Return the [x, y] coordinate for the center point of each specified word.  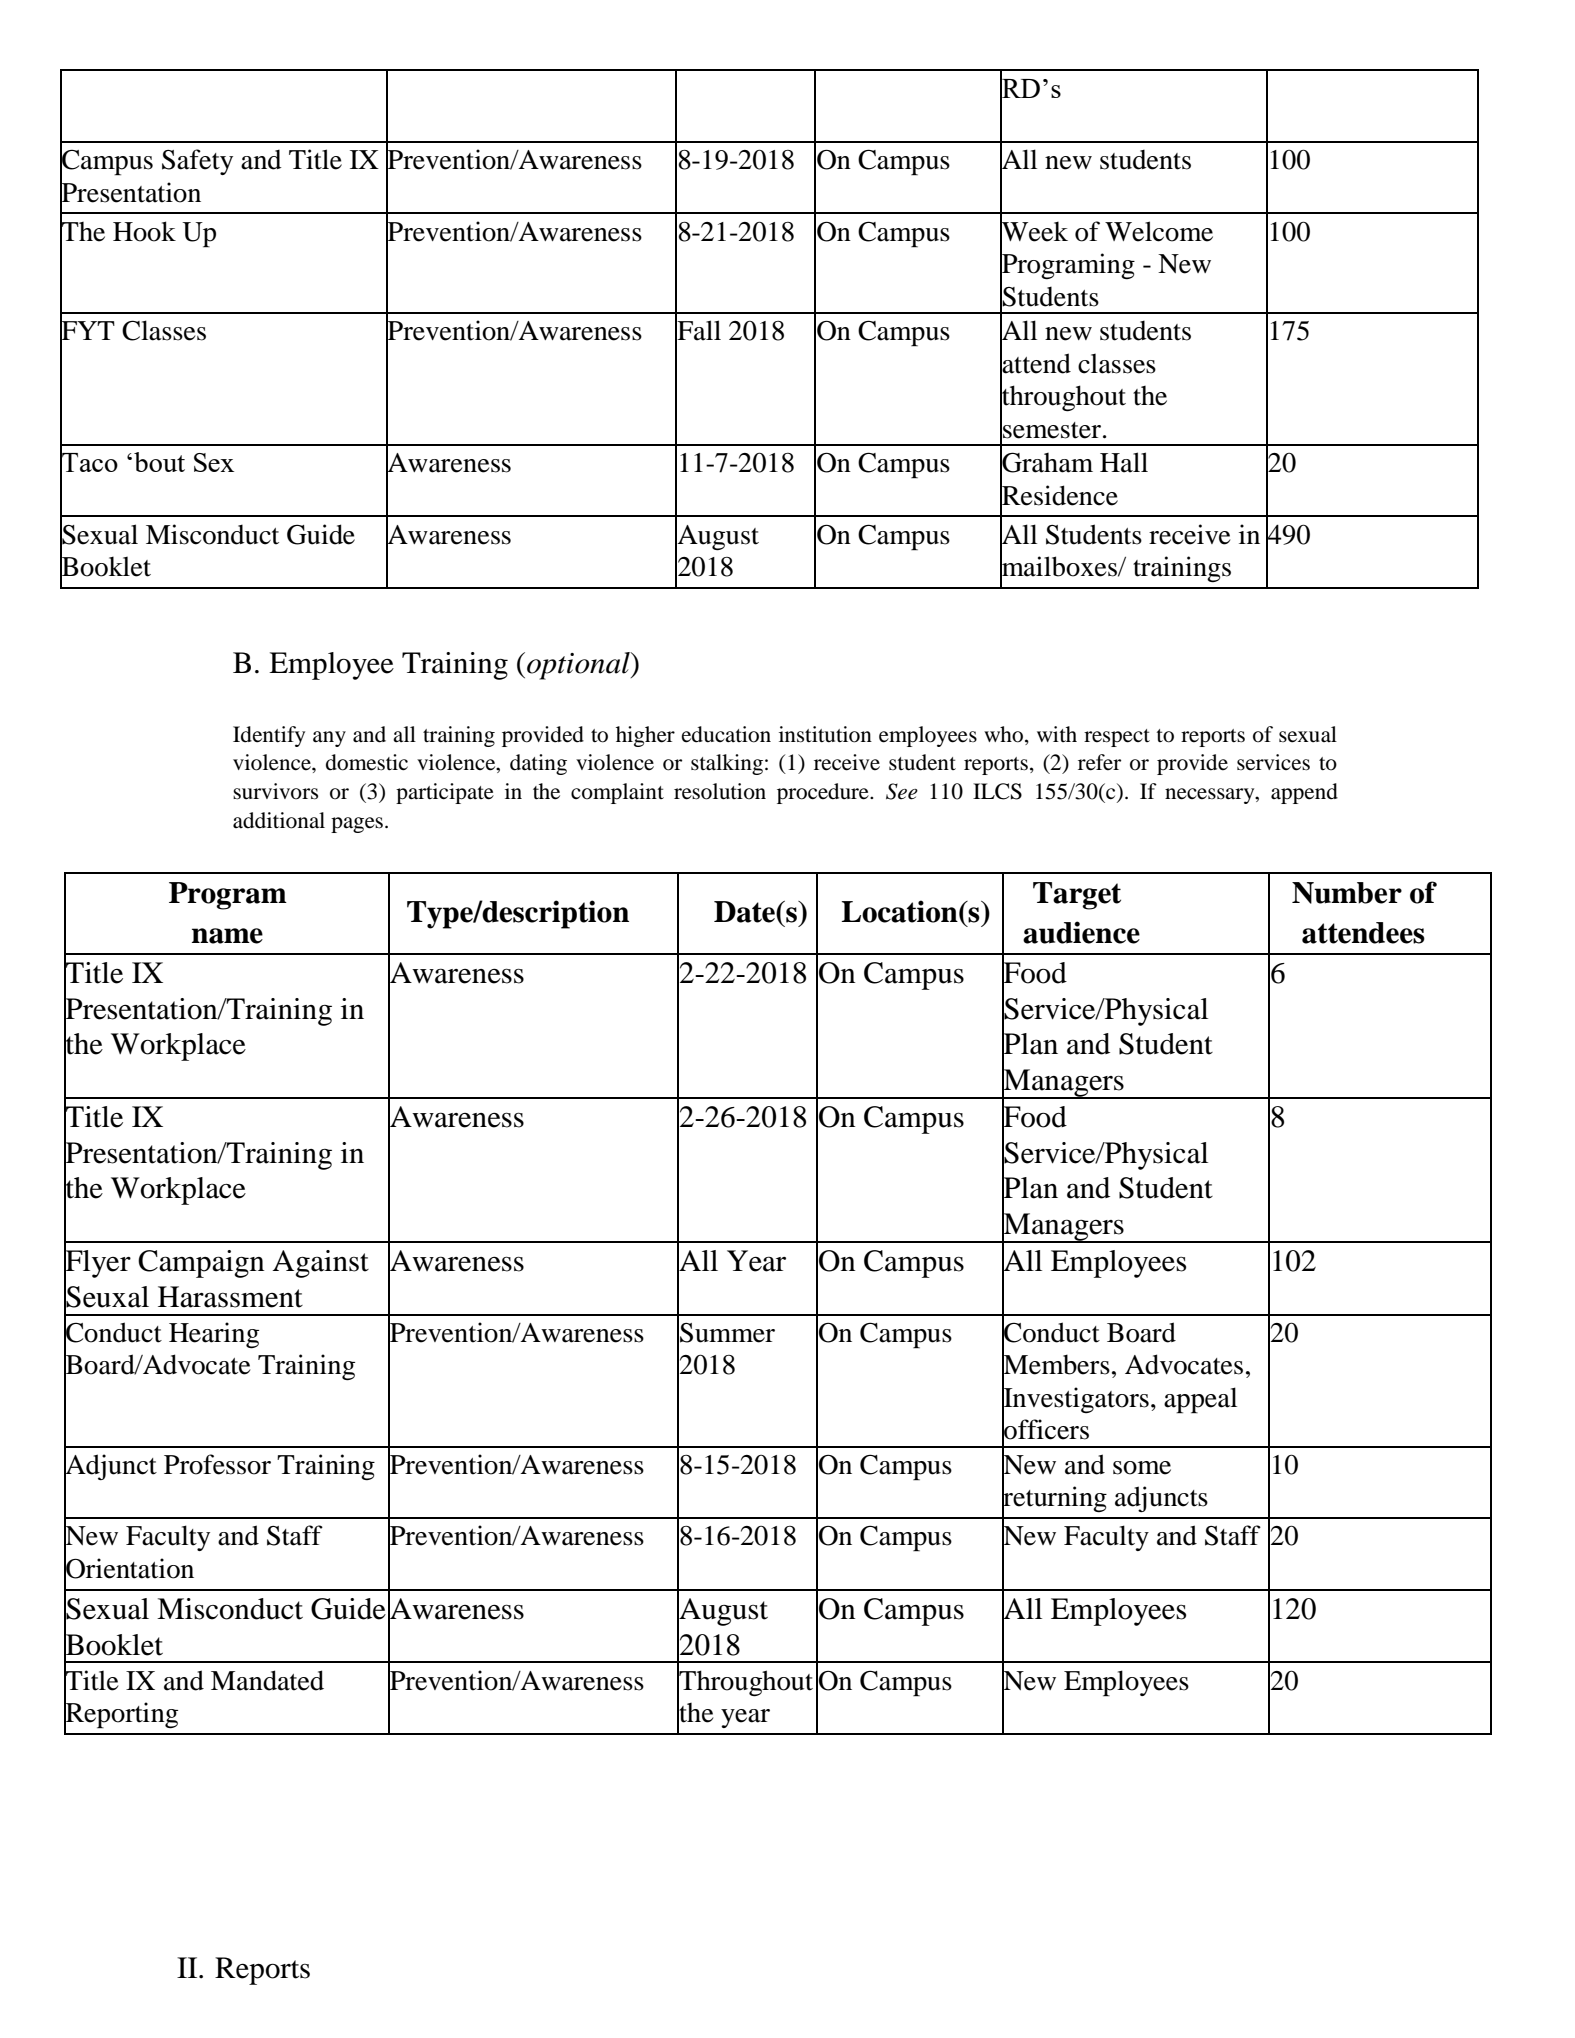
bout [159, 462]
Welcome [1159, 231]
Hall [1124, 462]
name [227, 936]
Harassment [230, 1297]
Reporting [121, 1715]
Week [1034, 231]
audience [1081, 932]
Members [1056, 1364]
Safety [197, 162]
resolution [720, 791]
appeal [1200, 1400]
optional [579, 666]
